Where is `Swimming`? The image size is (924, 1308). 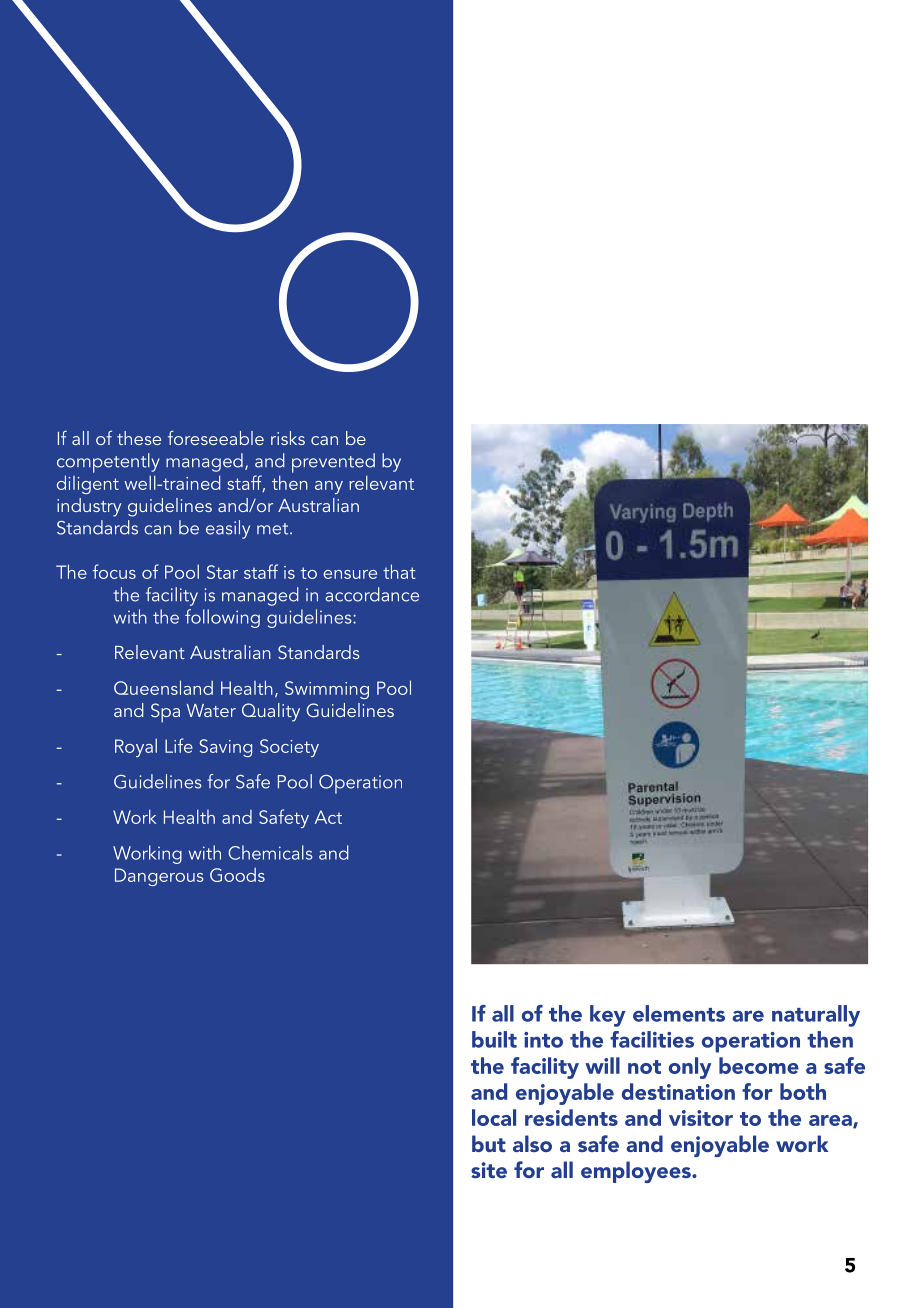 Swimming is located at coordinates (327, 690).
